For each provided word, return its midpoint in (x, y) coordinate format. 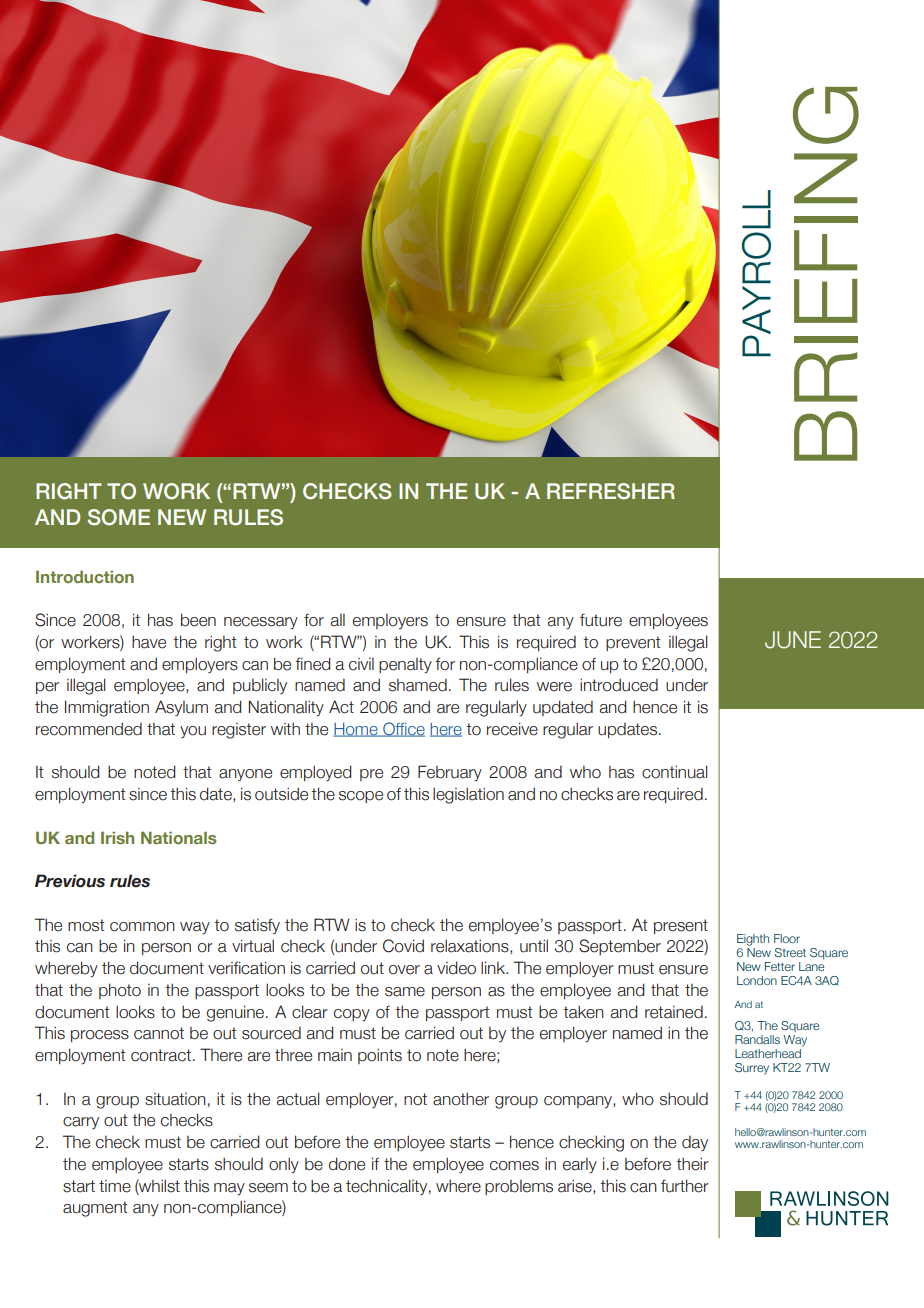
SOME (119, 517)
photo (120, 991)
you (193, 732)
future (601, 620)
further (685, 1186)
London (757, 980)
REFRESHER (611, 491)
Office (403, 729)
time (115, 1186)
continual (675, 772)
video (456, 968)
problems (519, 1187)
